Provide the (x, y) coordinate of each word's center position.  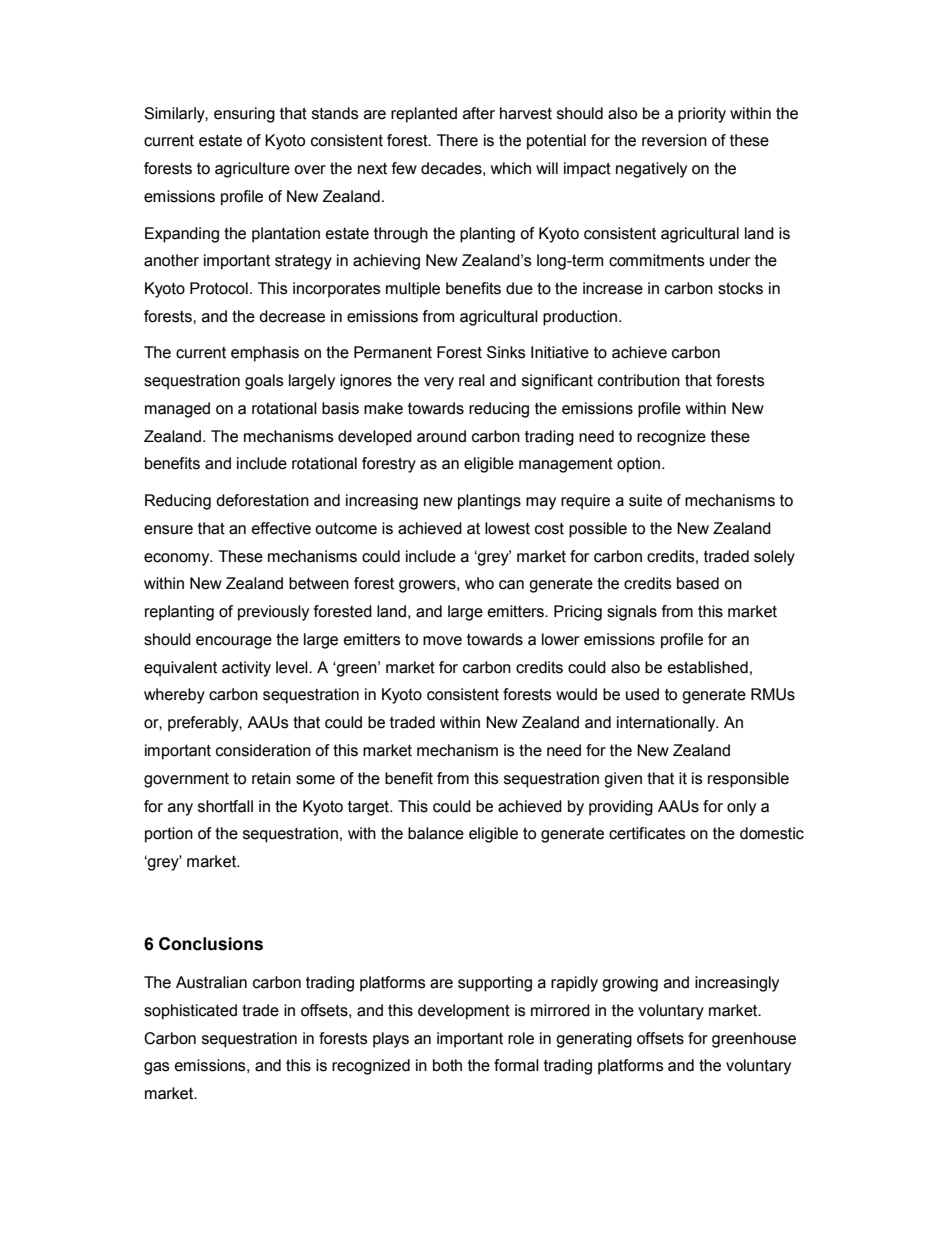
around (441, 436)
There (457, 140)
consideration (263, 750)
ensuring (244, 115)
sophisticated (190, 1012)
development (464, 1012)
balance (436, 833)
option (638, 465)
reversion (674, 140)
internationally (667, 724)
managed (177, 410)
